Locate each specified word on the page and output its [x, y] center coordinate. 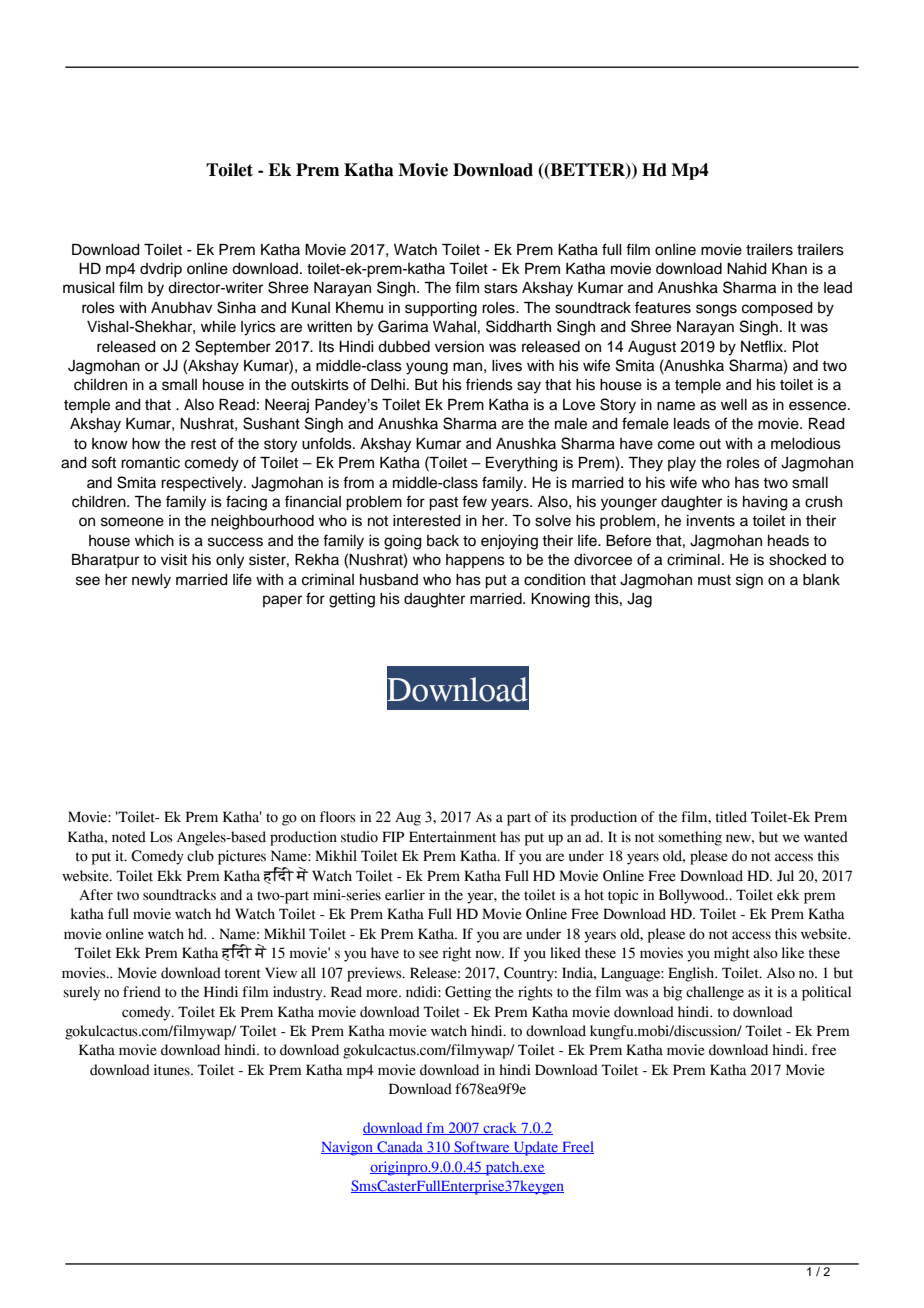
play [682, 464]
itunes [173, 1070]
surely [81, 993]
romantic [150, 463]
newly [151, 581]
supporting [441, 309]
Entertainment [452, 837]
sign [749, 581]
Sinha [236, 307]
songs [716, 310]
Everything [522, 464]
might [732, 954]
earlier [405, 895]
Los [161, 837]
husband [389, 580]
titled [731, 817]
